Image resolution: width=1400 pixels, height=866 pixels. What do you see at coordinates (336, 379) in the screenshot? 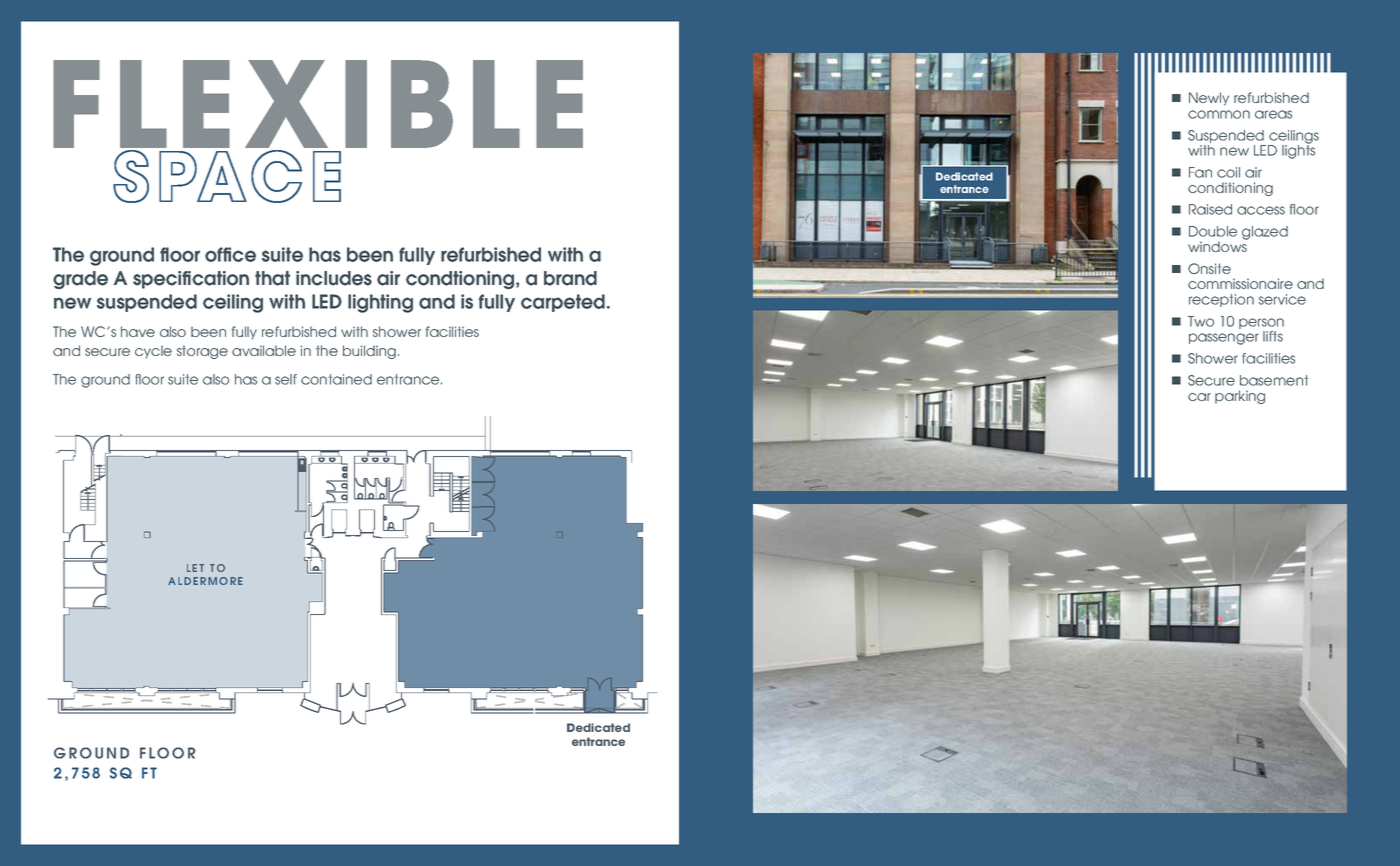
I see `contained` at bounding box center [336, 379].
